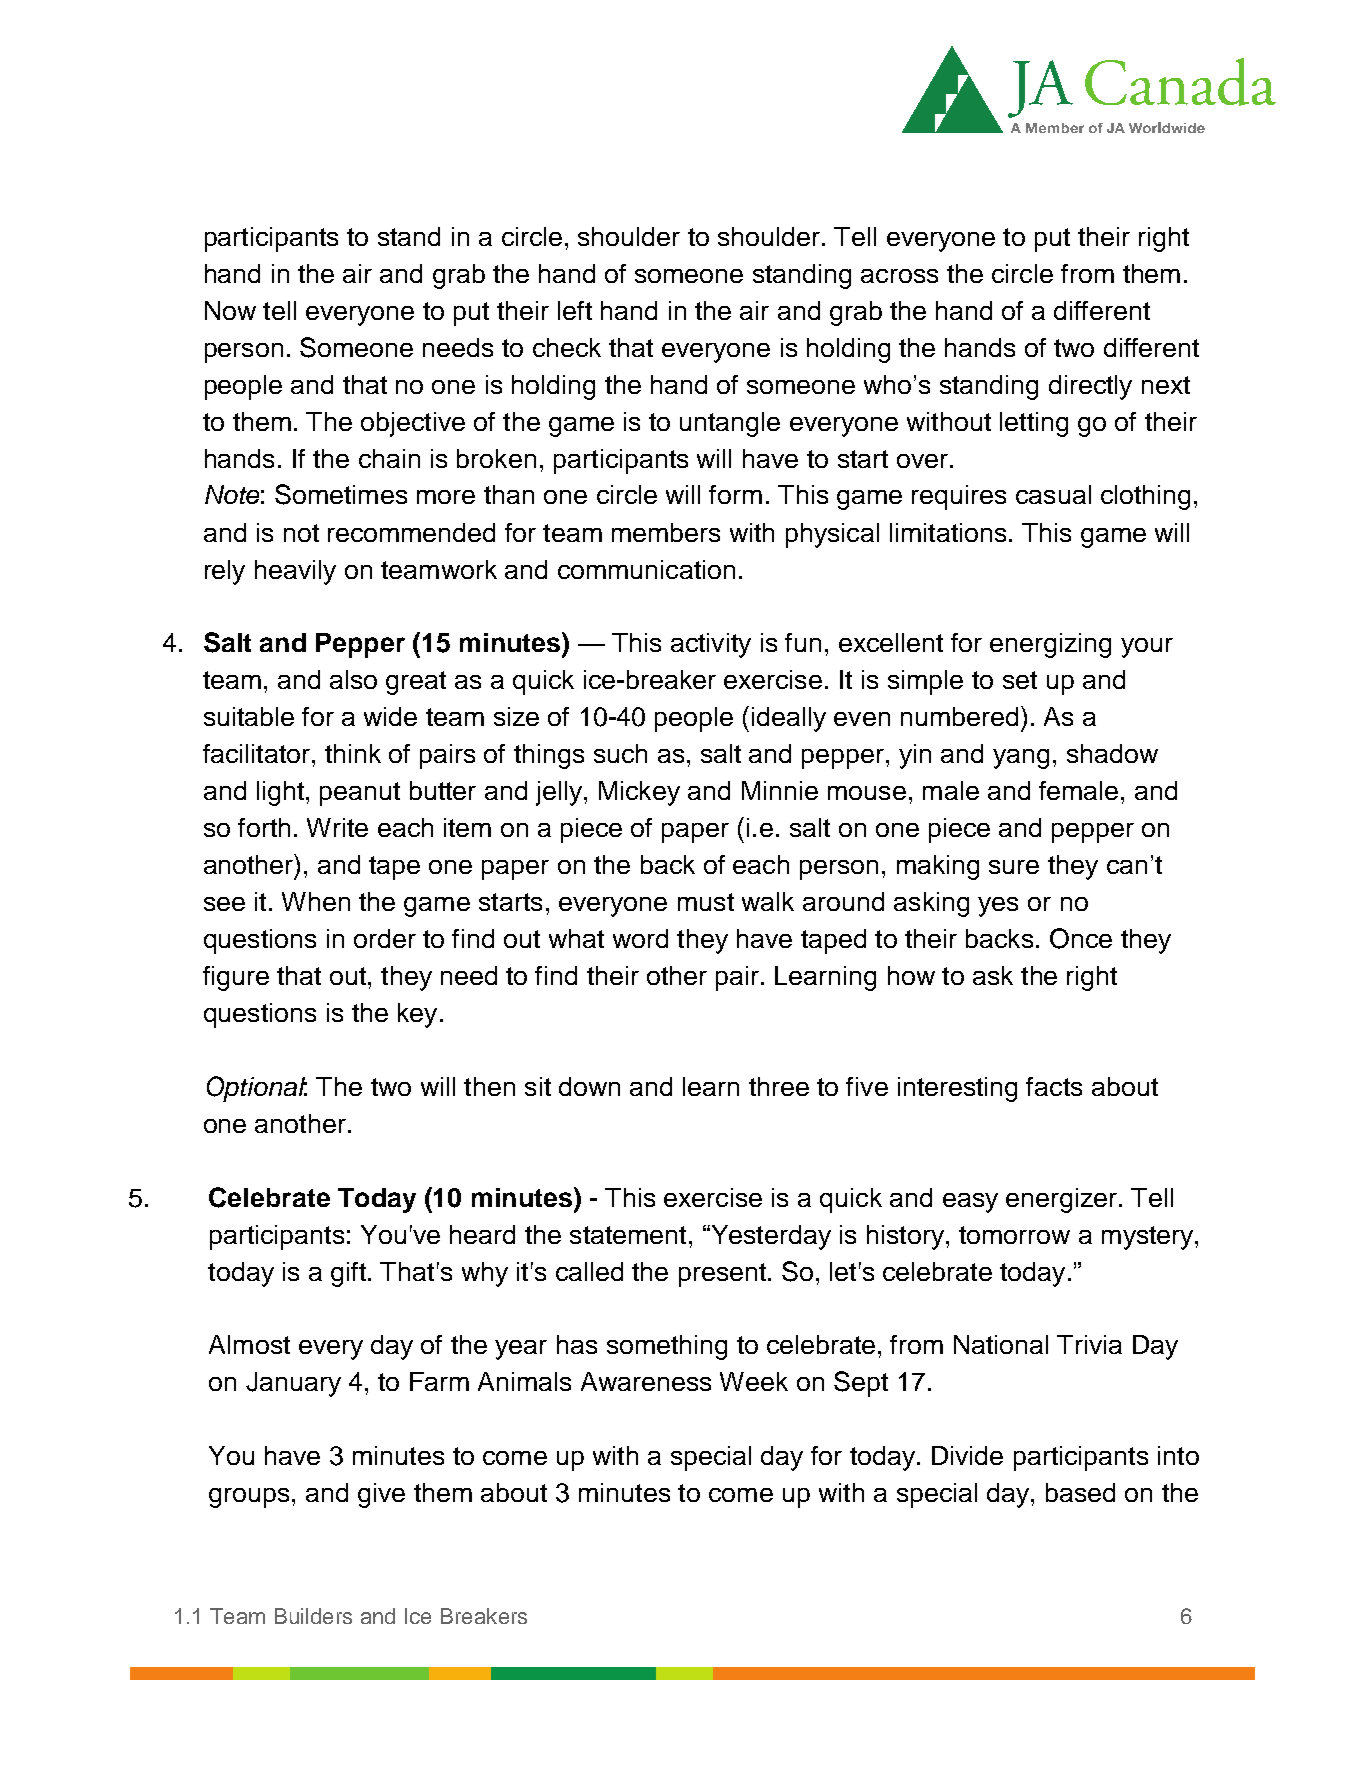  What do you see at coordinates (1080, 1492) in the screenshot?
I see `based` at bounding box center [1080, 1492].
